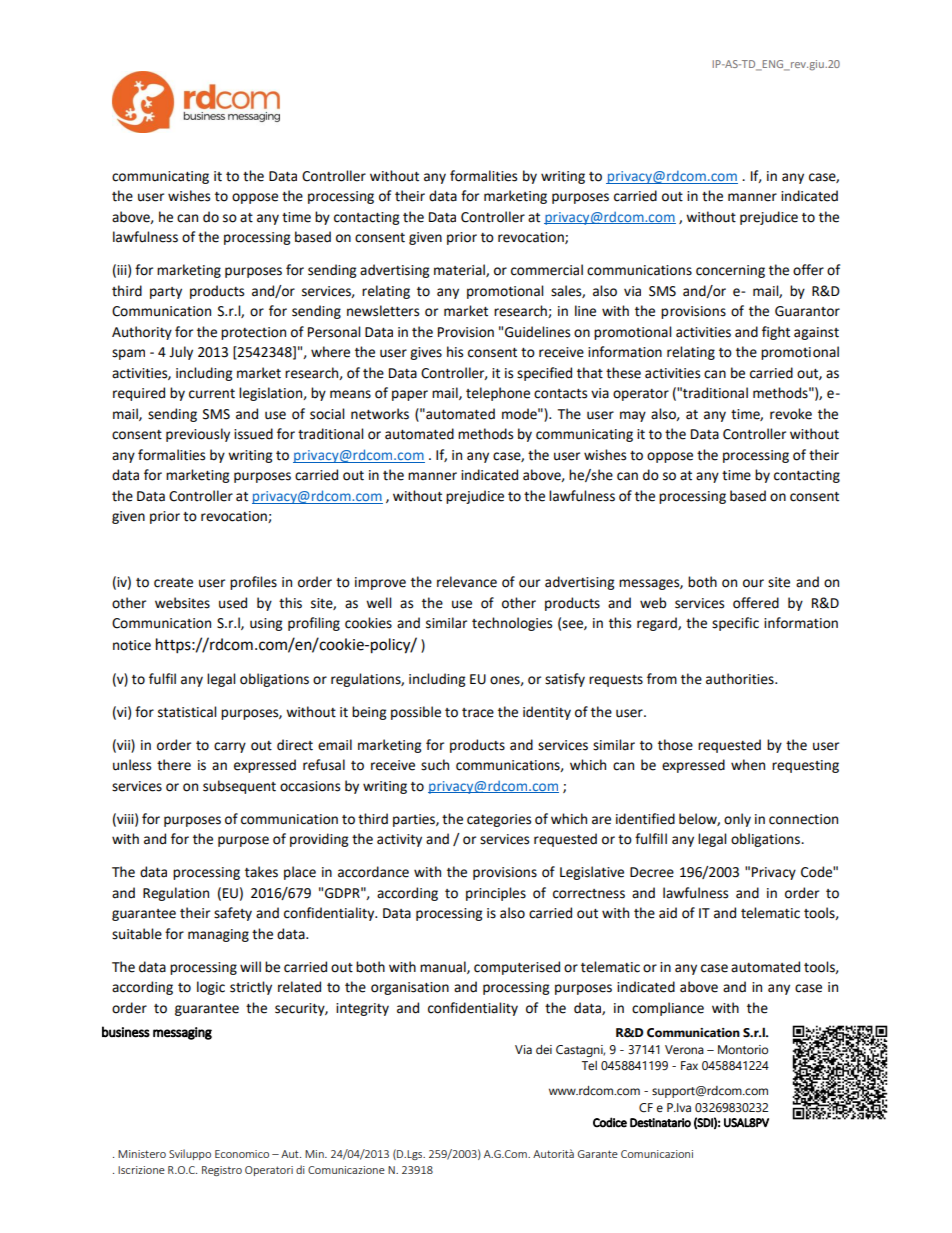 This document has height=1233, width=952. Describe the element at coordinates (230, 747) in the document. I see `carry` at that location.
